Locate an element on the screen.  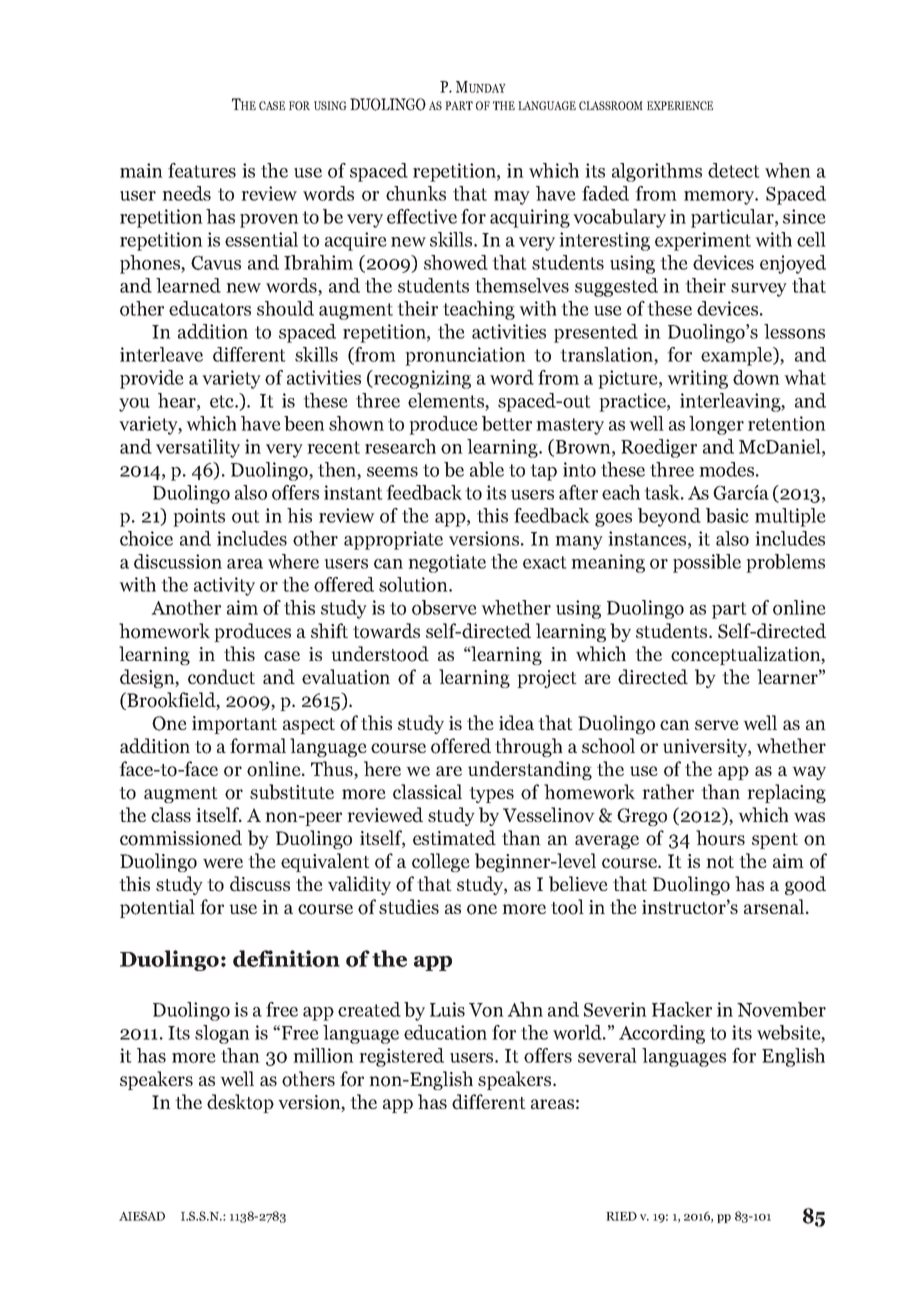
arsenal is located at coordinates (775, 906).
